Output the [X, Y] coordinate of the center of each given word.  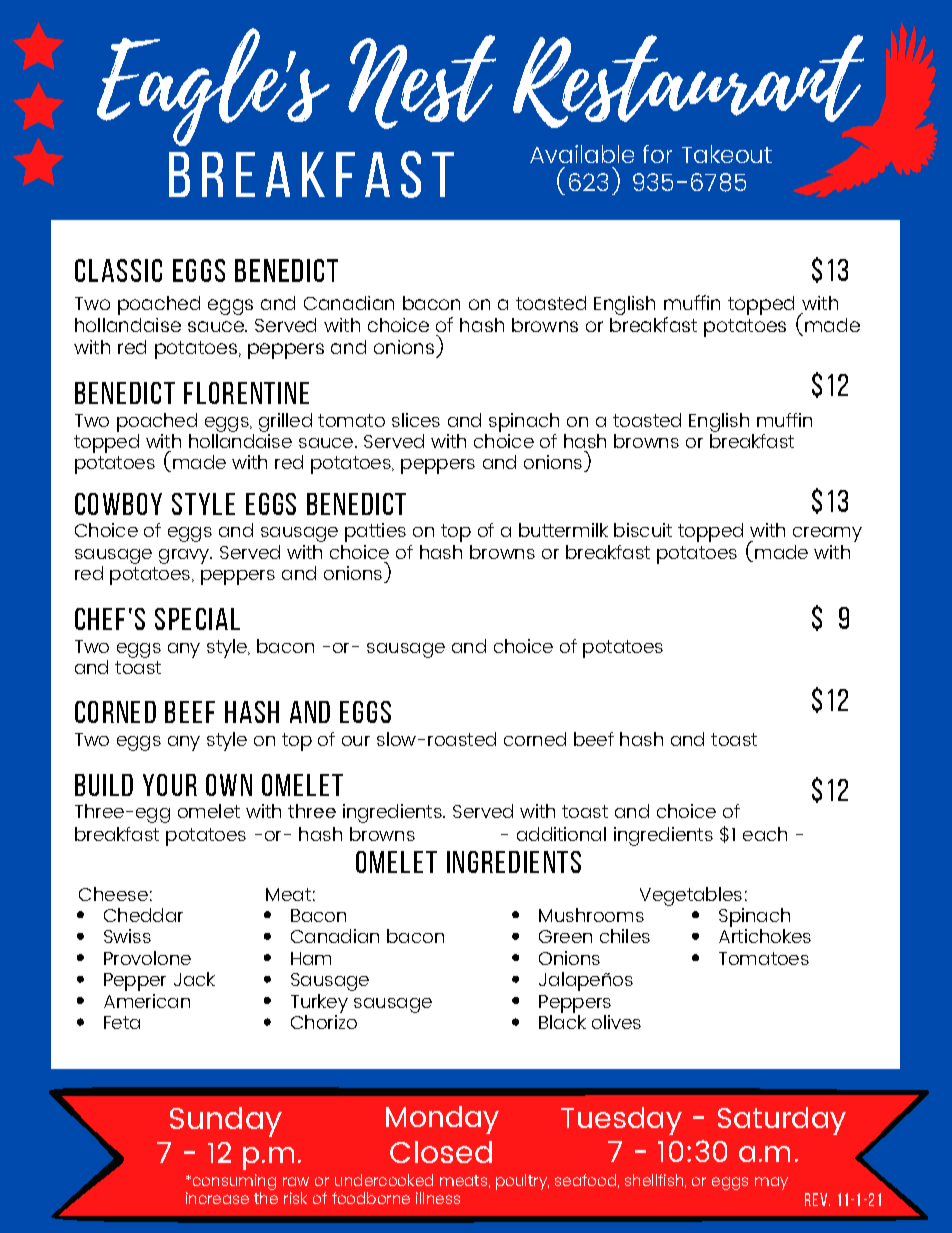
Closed [441, 1152]
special [197, 619]
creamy [827, 534]
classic [118, 270]
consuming [233, 1183]
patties [375, 532]
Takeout [727, 154]
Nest [422, 82]
